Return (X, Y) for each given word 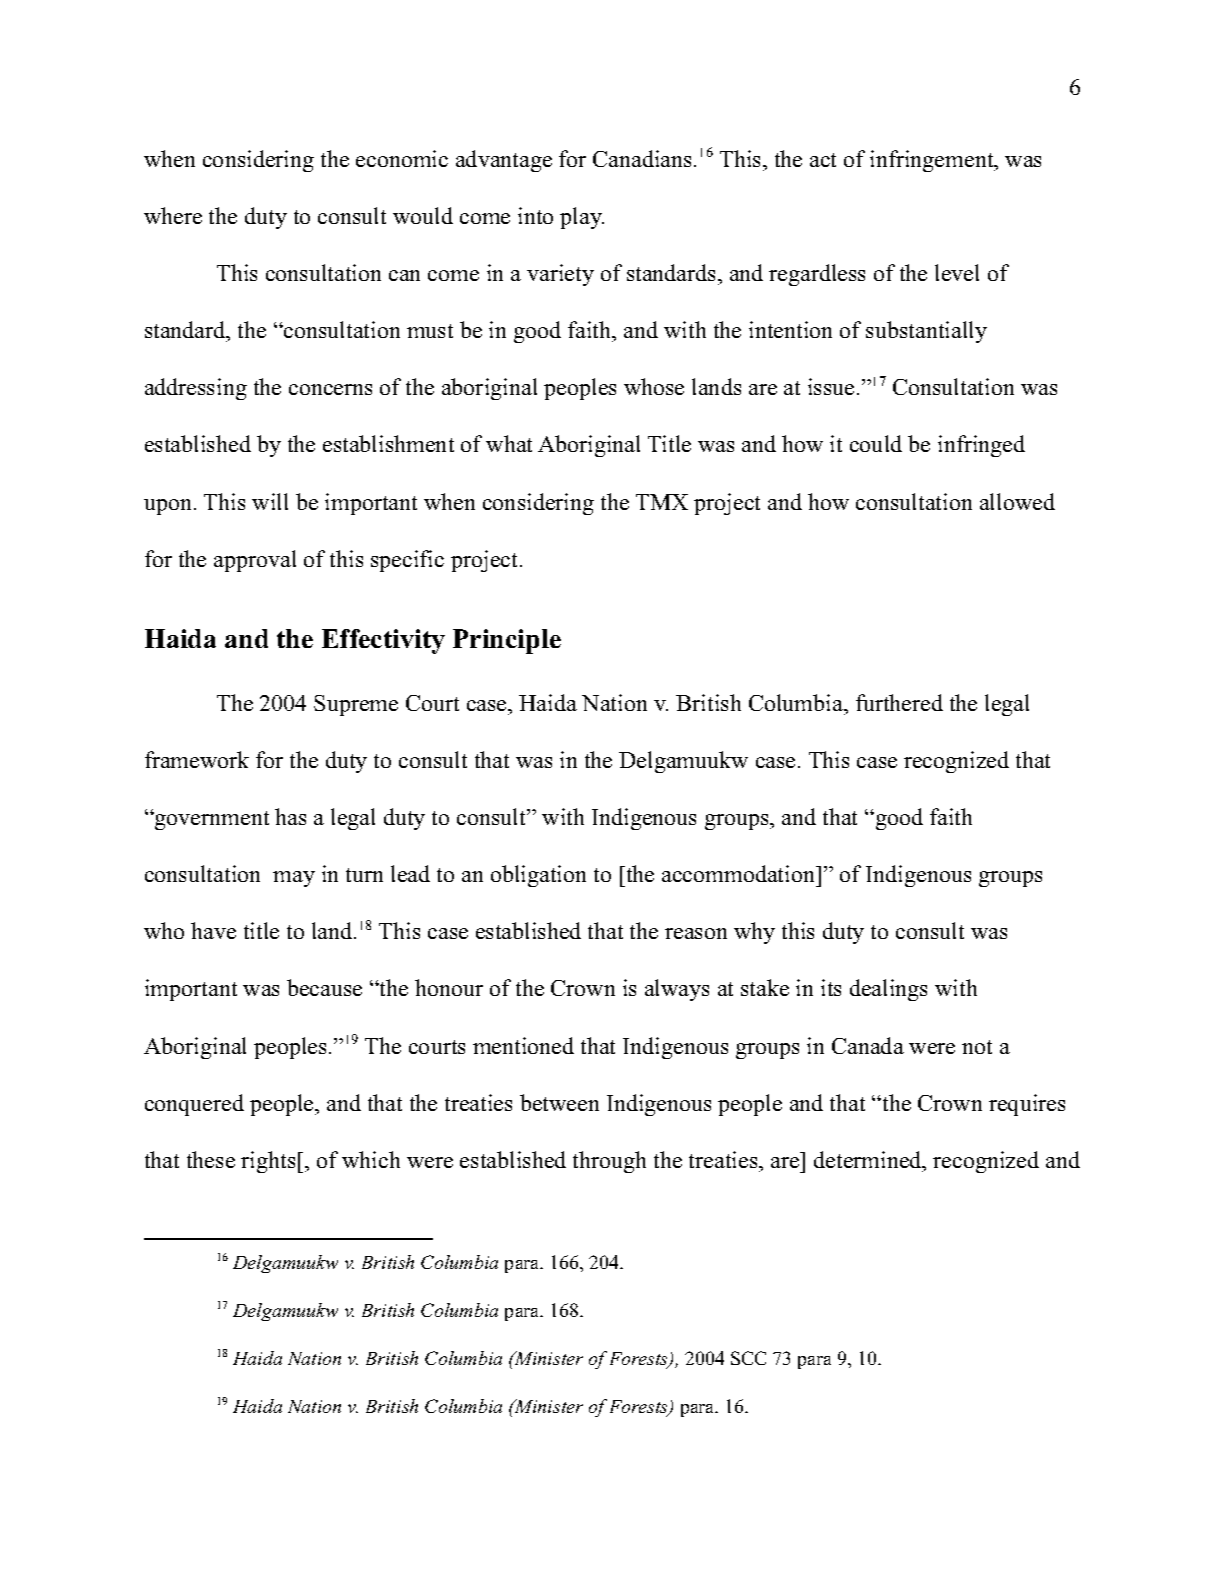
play (582, 218)
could (876, 443)
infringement (933, 161)
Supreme (356, 705)
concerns (330, 389)
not (977, 1047)
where (173, 215)
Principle (507, 641)
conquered (194, 1105)
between (559, 1102)
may (294, 879)
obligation (538, 876)
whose (654, 386)
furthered (899, 702)
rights (268, 1162)
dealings (888, 990)
